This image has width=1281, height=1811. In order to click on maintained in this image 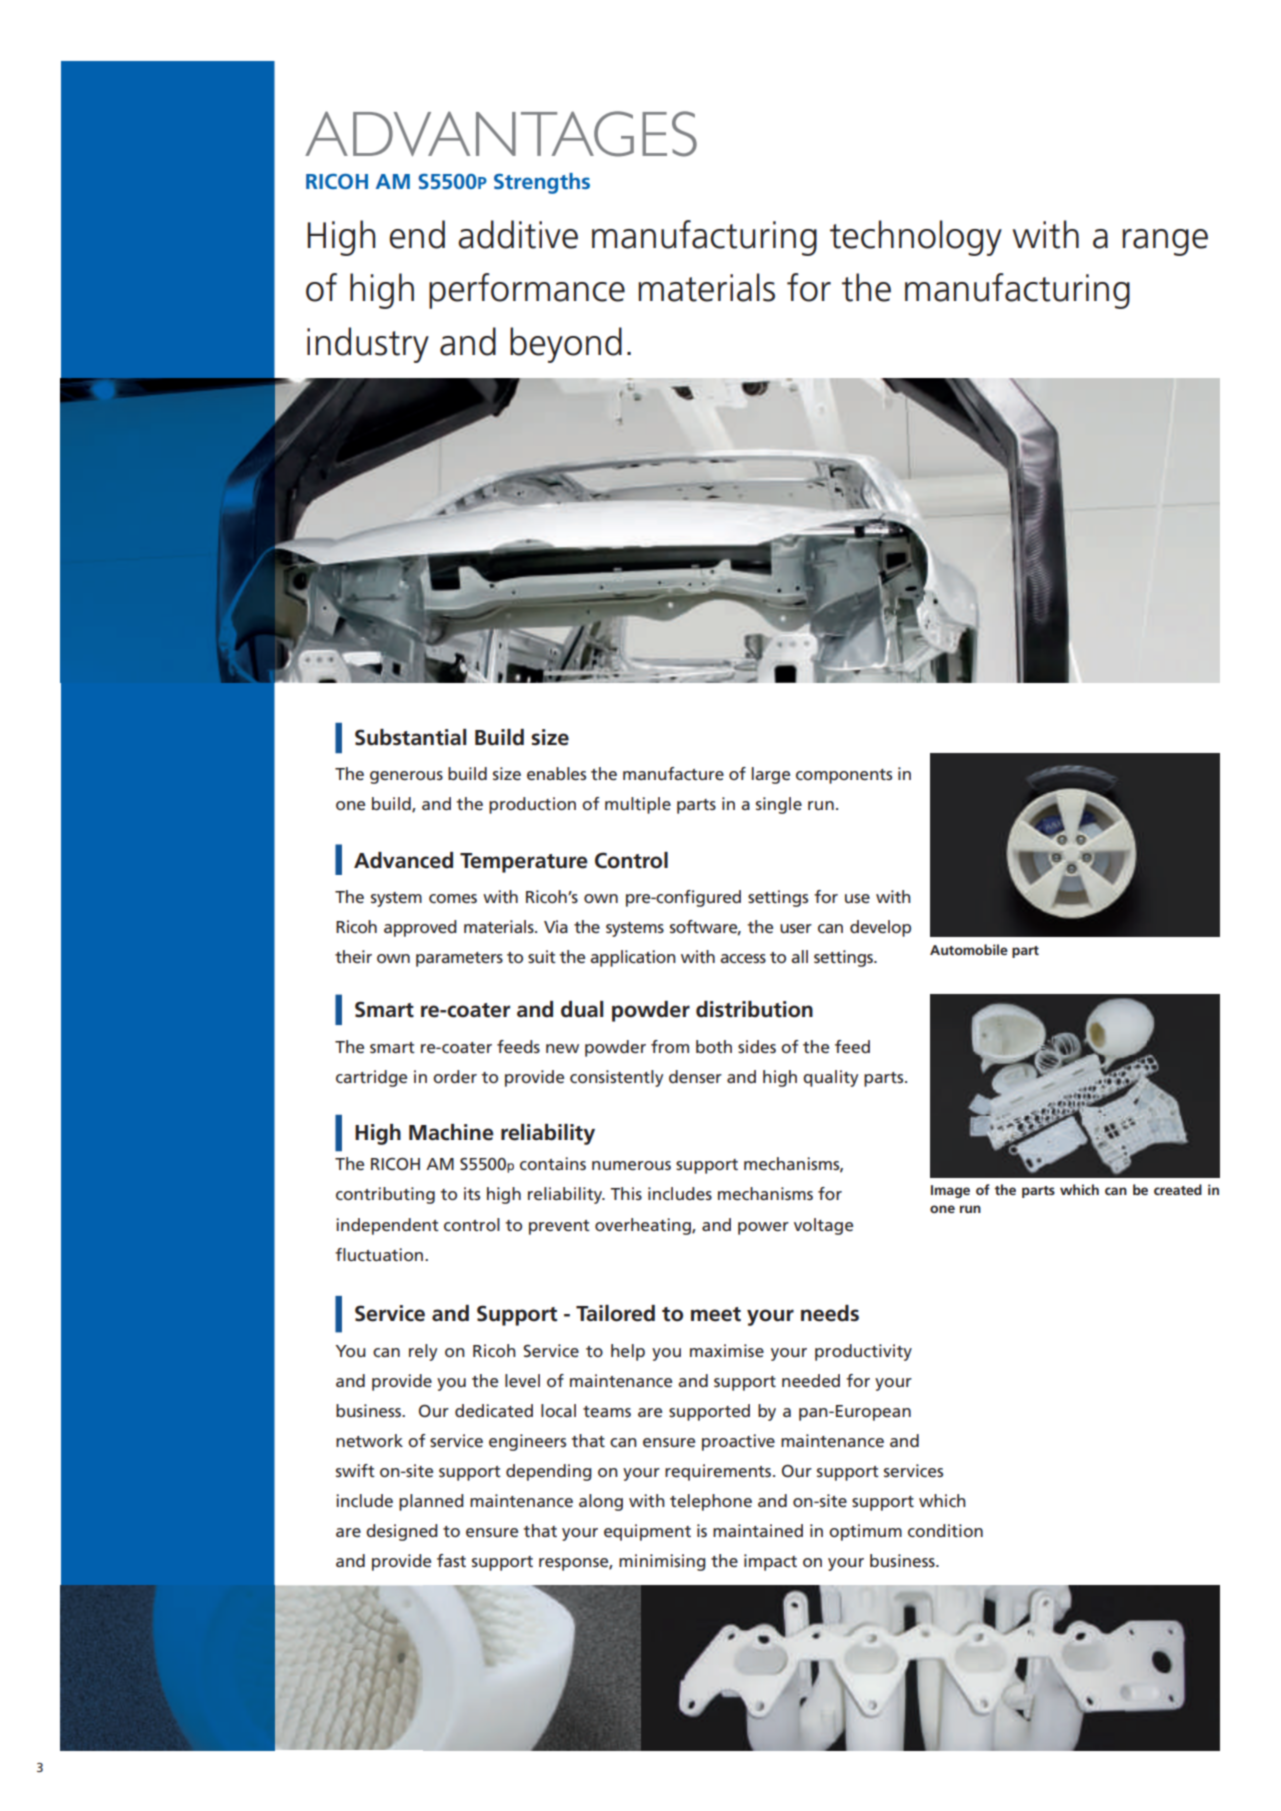, I will do `click(758, 1530)`.
